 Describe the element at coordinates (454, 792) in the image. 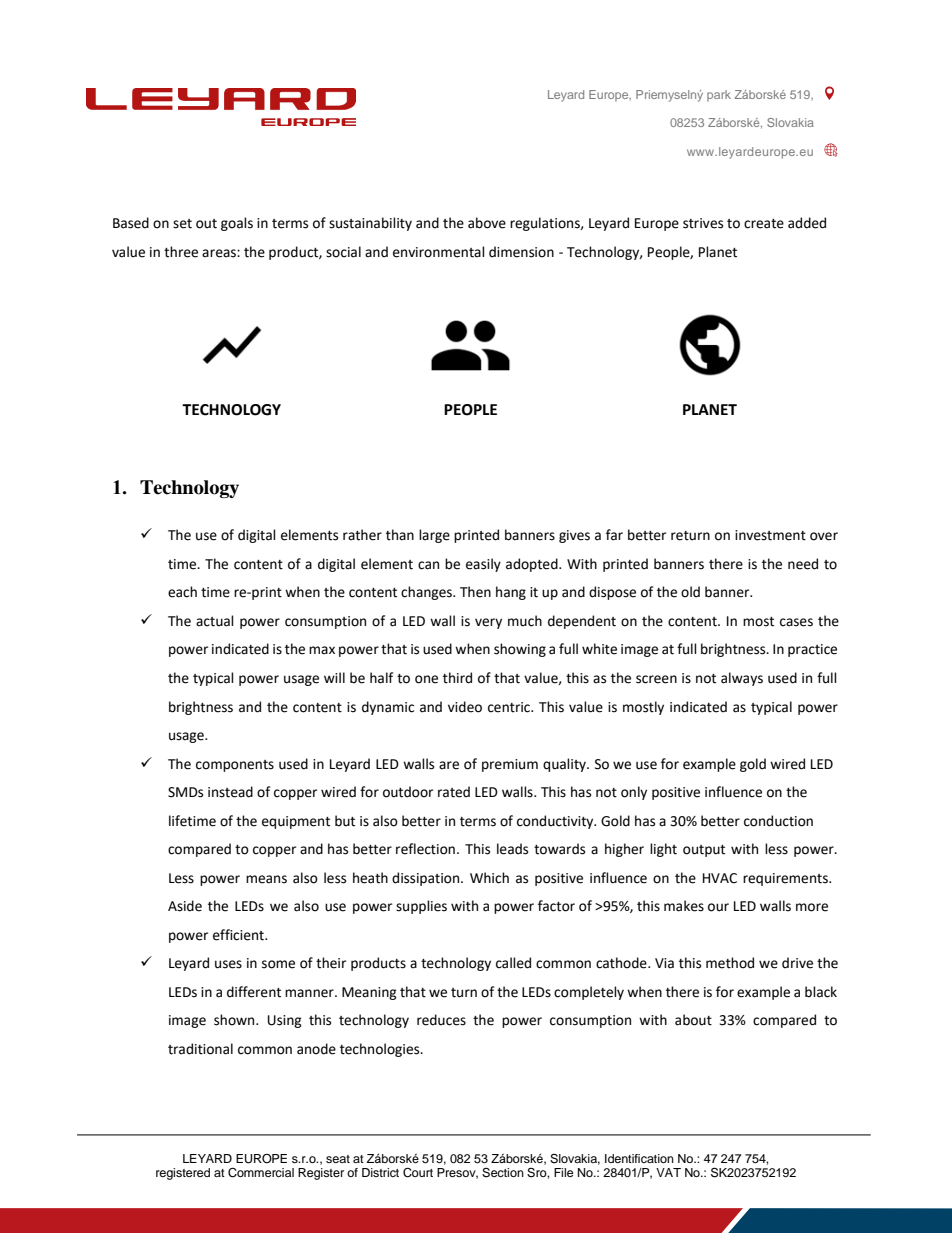

I see `rated` at that location.
